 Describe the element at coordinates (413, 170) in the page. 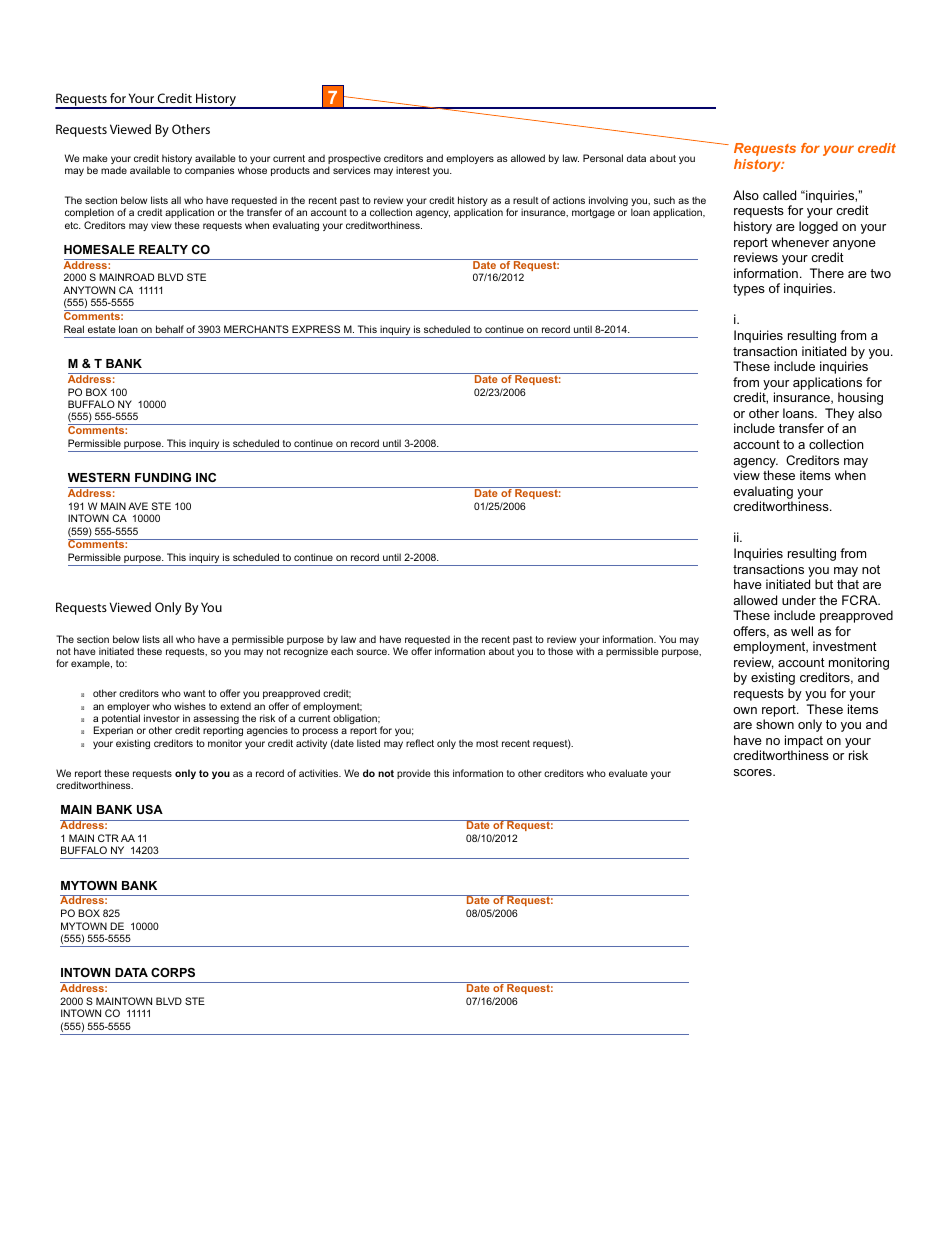

I see `interest` at that location.
